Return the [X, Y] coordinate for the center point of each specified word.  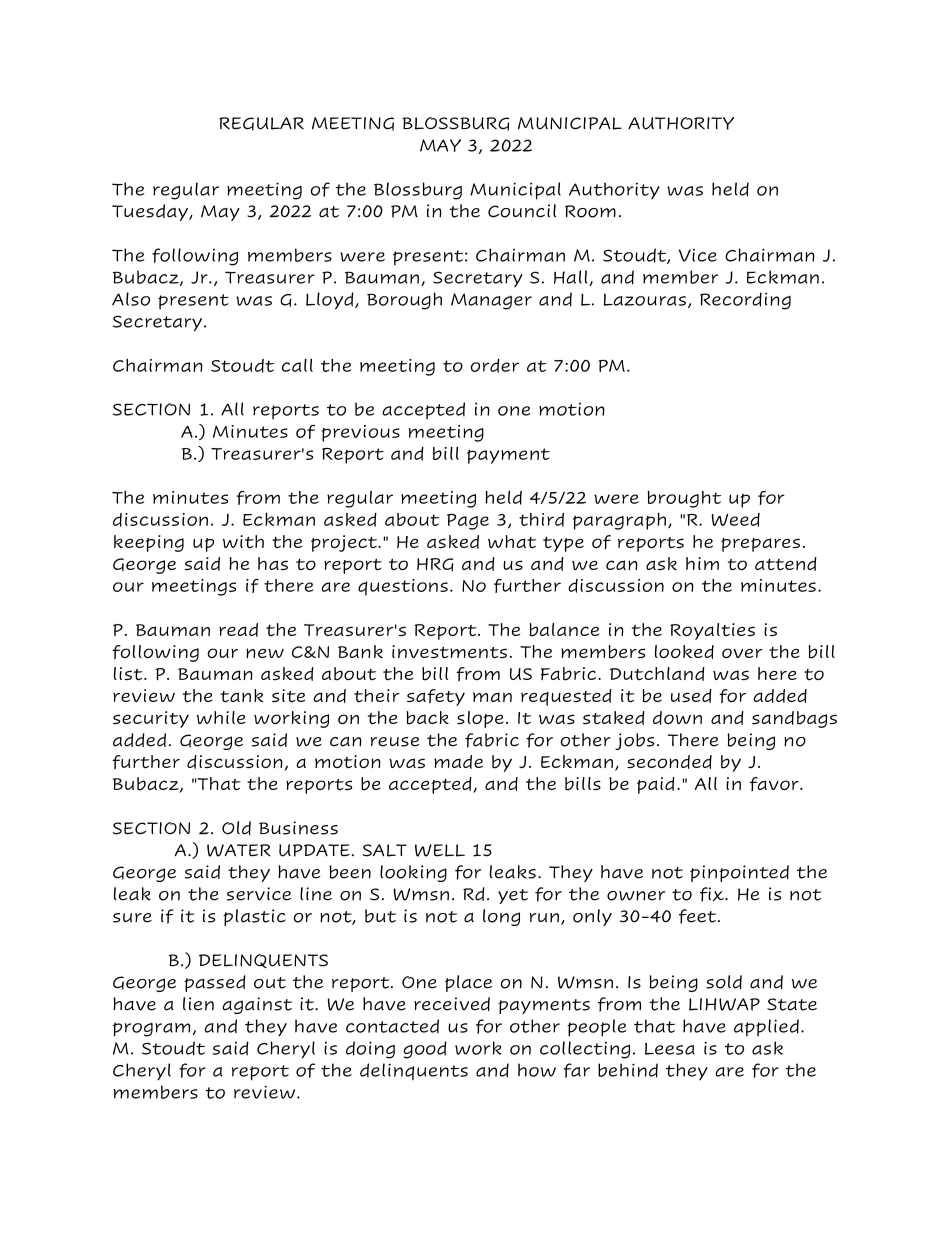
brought [684, 499]
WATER [239, 850]
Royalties [712, 631]
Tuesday [151, 212]
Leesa [670, 1049]
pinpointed [739, 873]
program [153, 1029]
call [297, 365]
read [238, 630]
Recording [745, 301]
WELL [440, 850]
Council [522, 211]
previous [360, 433]
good [425, 1050]
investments [449, 652]
